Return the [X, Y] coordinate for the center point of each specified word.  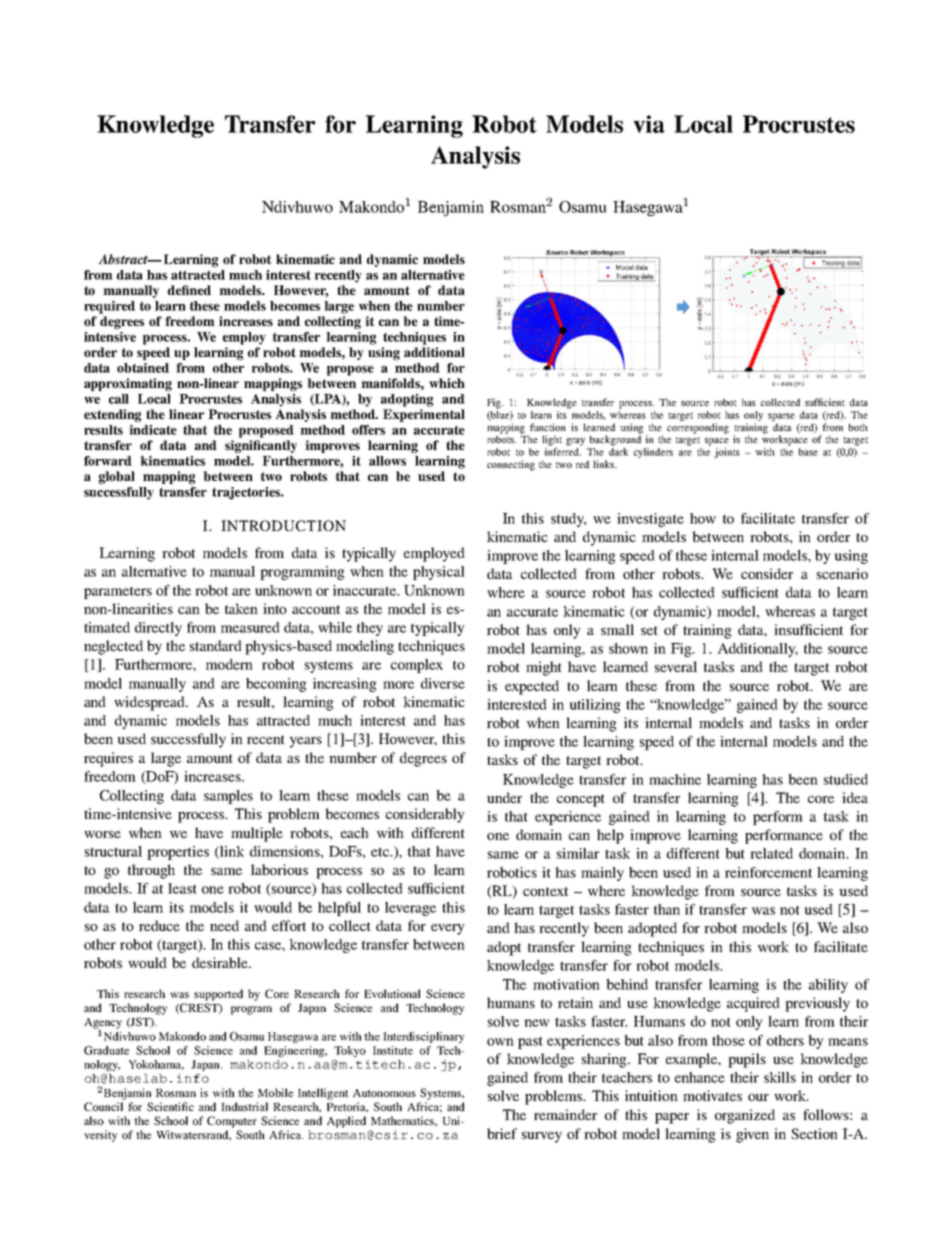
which [447, 383]
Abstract [124, 259]
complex [417, 666]
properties [178, 853]
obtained [143, 368]
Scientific [170, 1106]
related [771, 853]
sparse [781, 417]
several [676, 666]
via [649, 124]
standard [216, 645]
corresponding [698, 428]
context [545, 891]
